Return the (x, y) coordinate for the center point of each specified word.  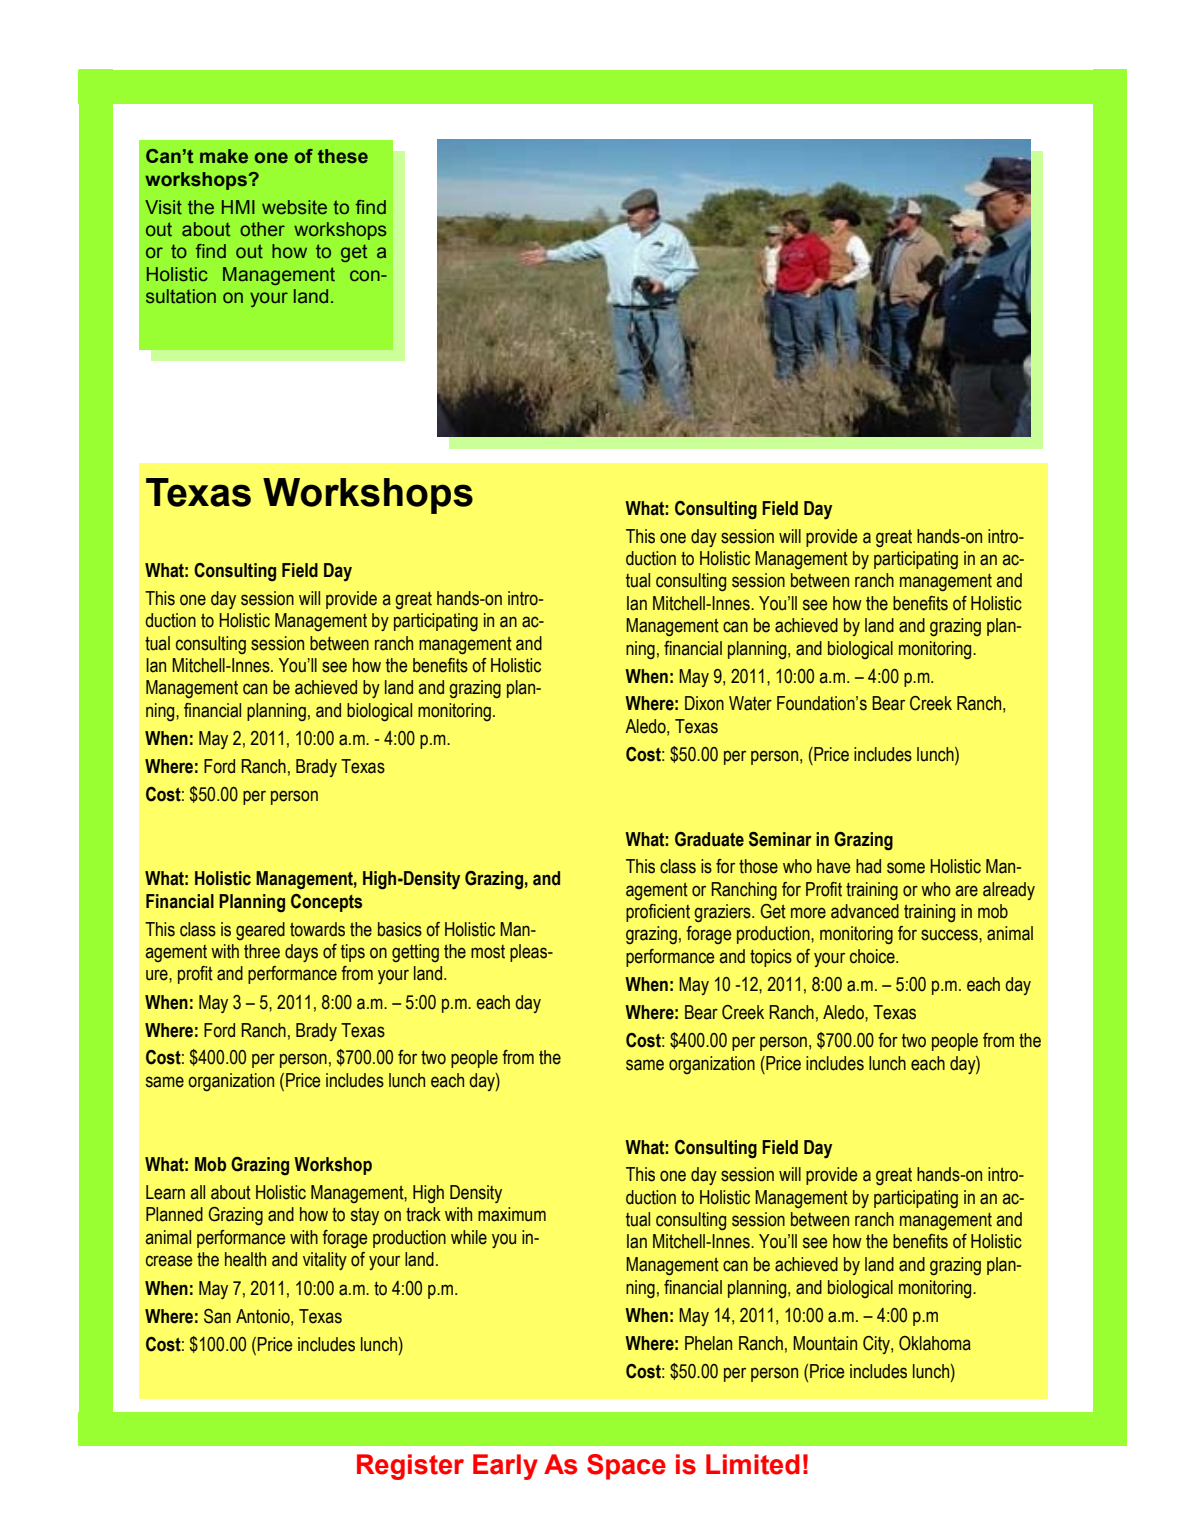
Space (626, 1467)
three (262, 951)
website (294, 207)
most (488, 952)
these (343, 156)
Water (750, 703)
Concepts (326, 903)
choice (873, 956)
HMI (238, 207)
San (217, 1316)
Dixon (704, 703)
